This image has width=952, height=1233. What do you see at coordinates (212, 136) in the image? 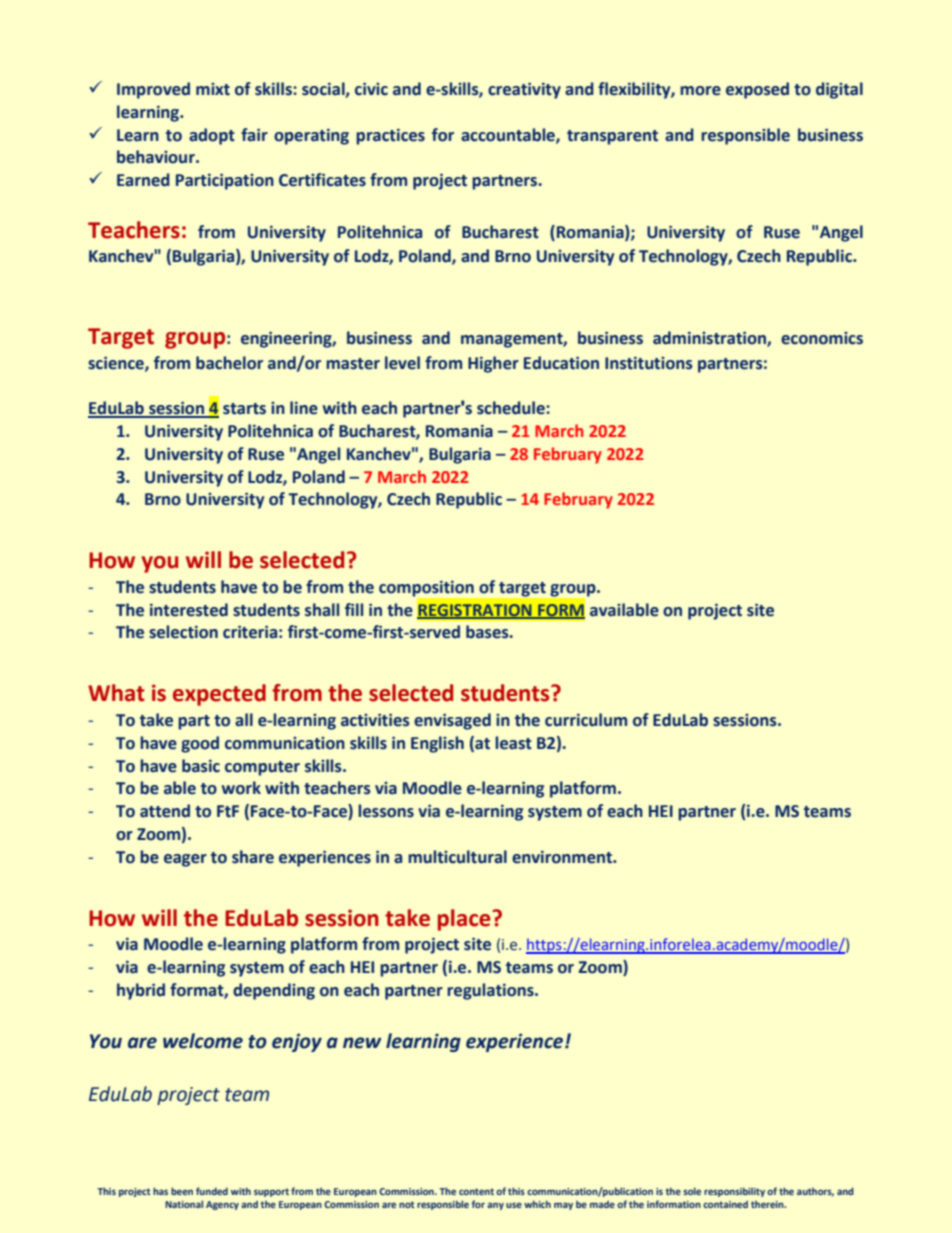
I see `adopt` at bounding box center [212, 136].
